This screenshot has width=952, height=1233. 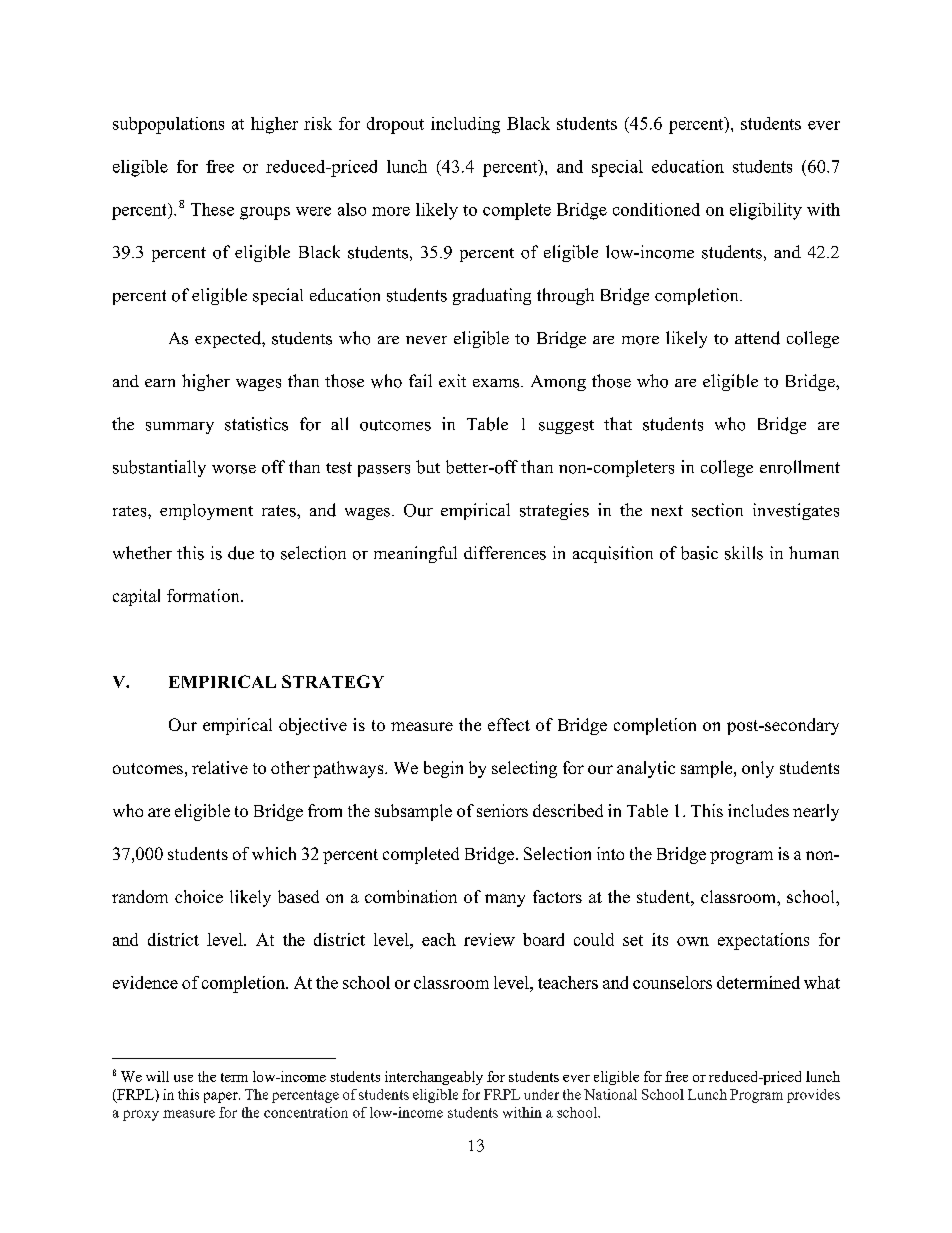 I want to click on but, so click(x=428, y=467).
